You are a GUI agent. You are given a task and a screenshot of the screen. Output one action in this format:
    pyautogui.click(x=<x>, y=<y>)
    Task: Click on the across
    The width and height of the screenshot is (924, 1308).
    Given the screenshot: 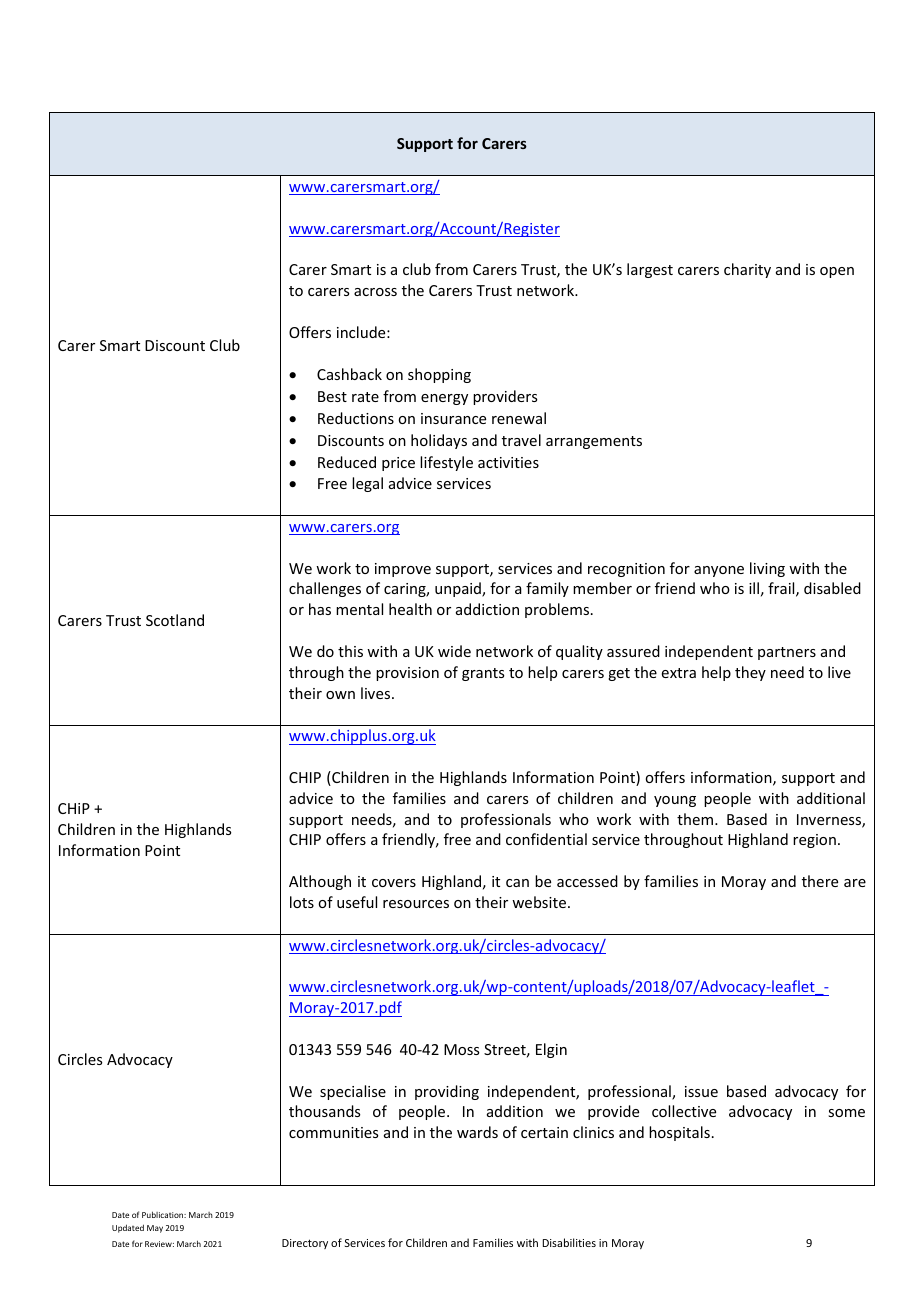 What is the action you would take?
    pyautogui.click(x=375, y=292)
